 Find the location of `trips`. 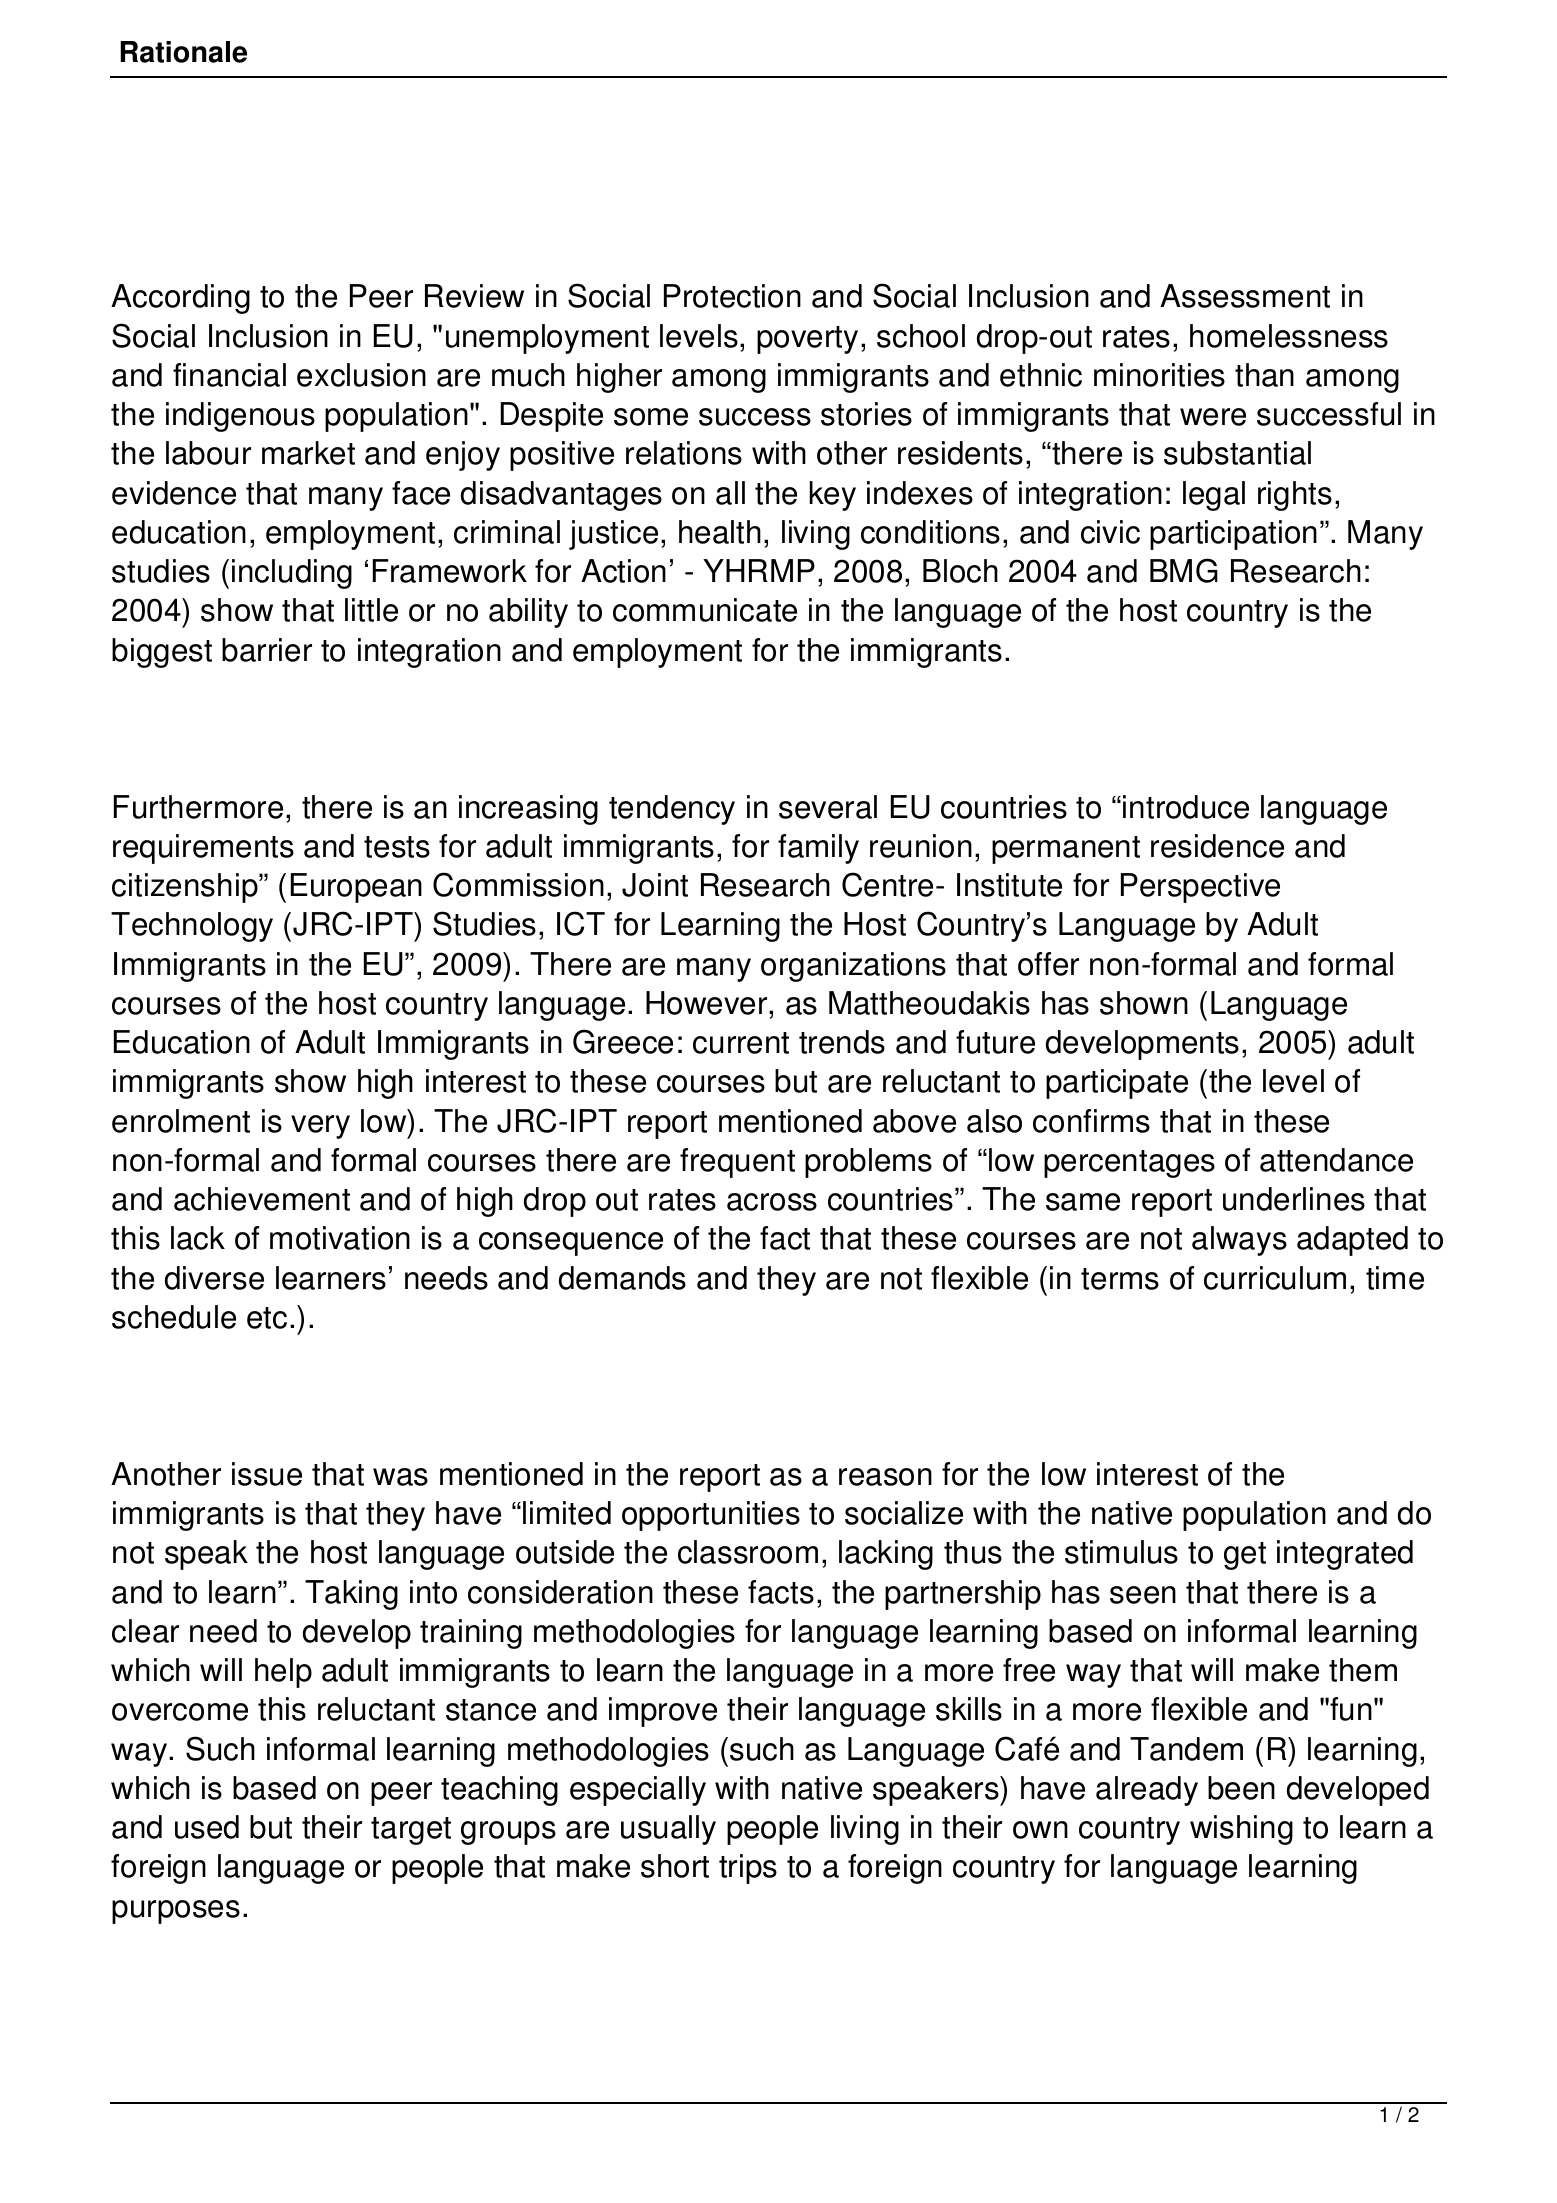

trips is located at coordinates (748, 1869).
